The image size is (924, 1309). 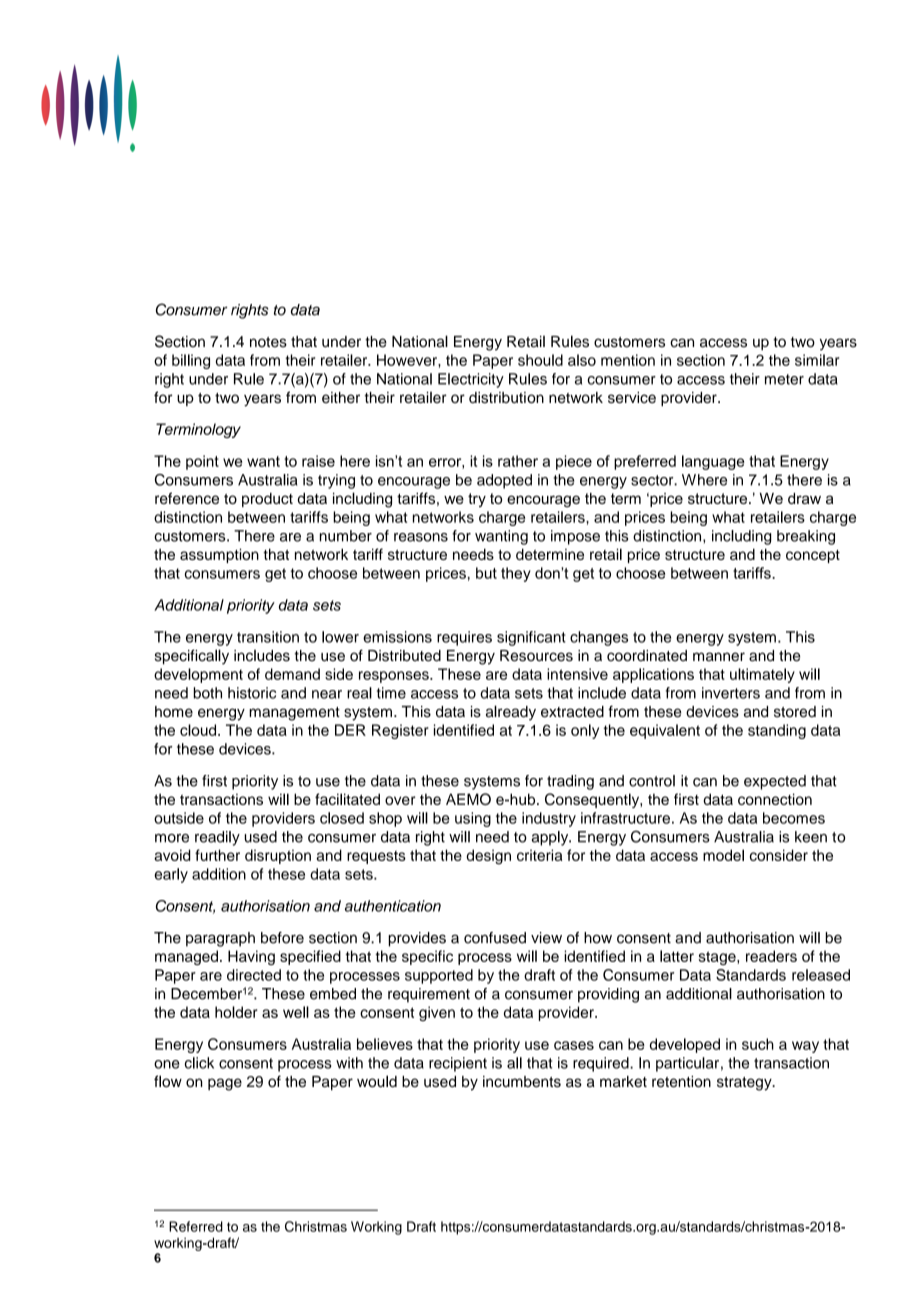 What do you see at coordinates (731, 693) in the page?
I see `inverters` at bounding box center [731, 693].
